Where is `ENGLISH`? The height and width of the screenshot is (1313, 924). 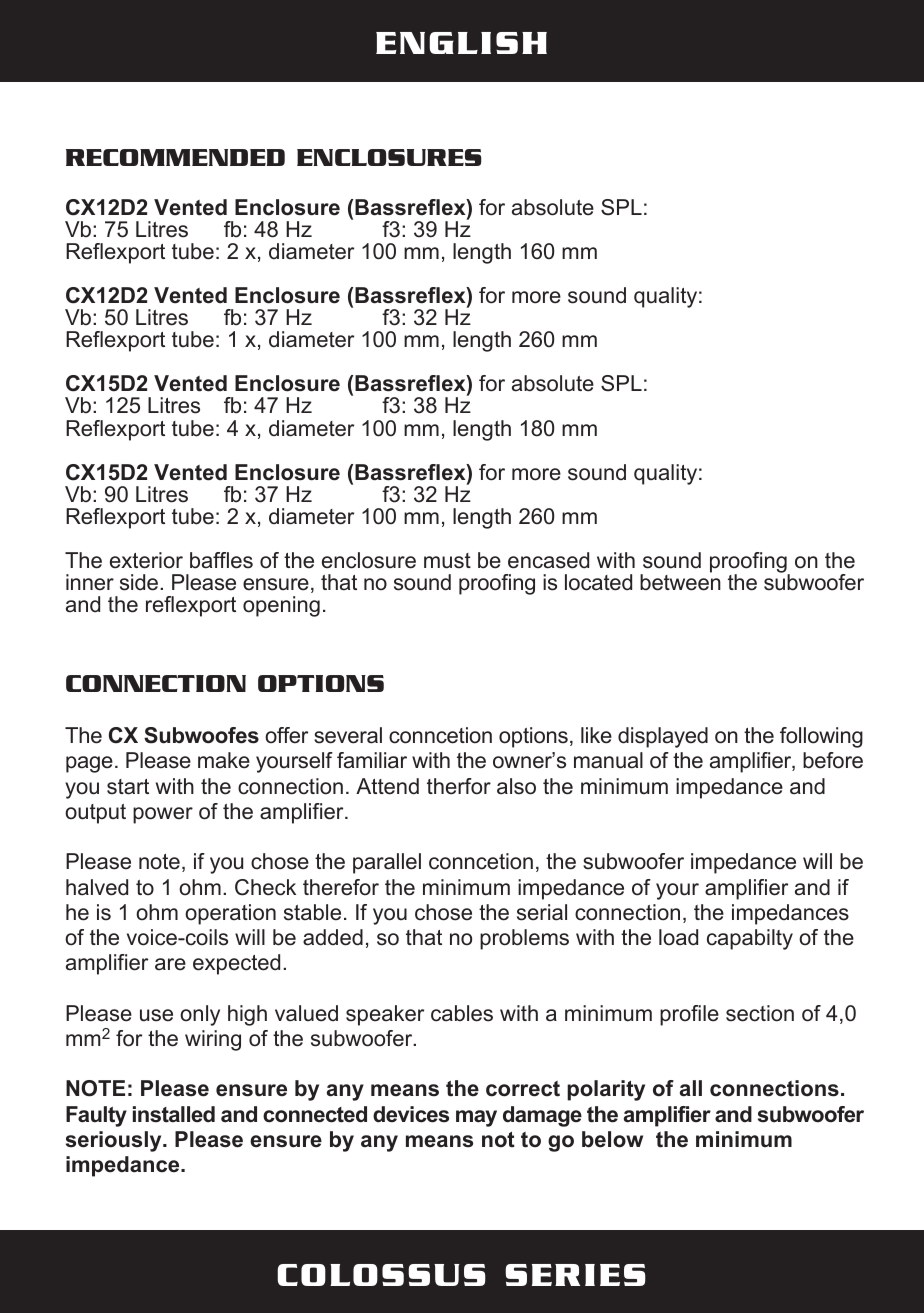
ENGLISH is located at coordinates (461, 43).
